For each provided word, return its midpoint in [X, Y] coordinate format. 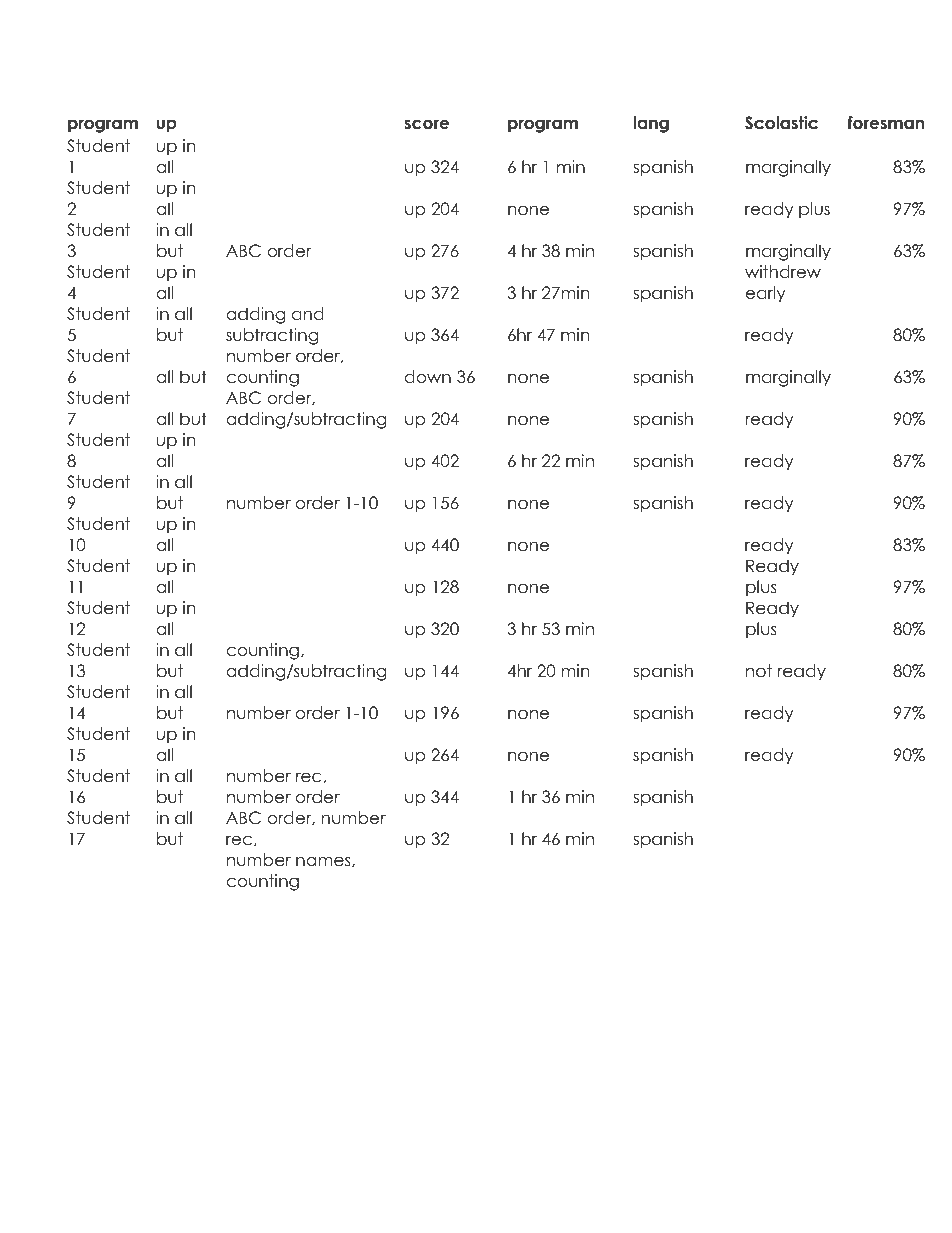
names [324, 861]
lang [651, 124]
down [428, 377]
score [427, 124]
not [759, 671]
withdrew [783, 272]
